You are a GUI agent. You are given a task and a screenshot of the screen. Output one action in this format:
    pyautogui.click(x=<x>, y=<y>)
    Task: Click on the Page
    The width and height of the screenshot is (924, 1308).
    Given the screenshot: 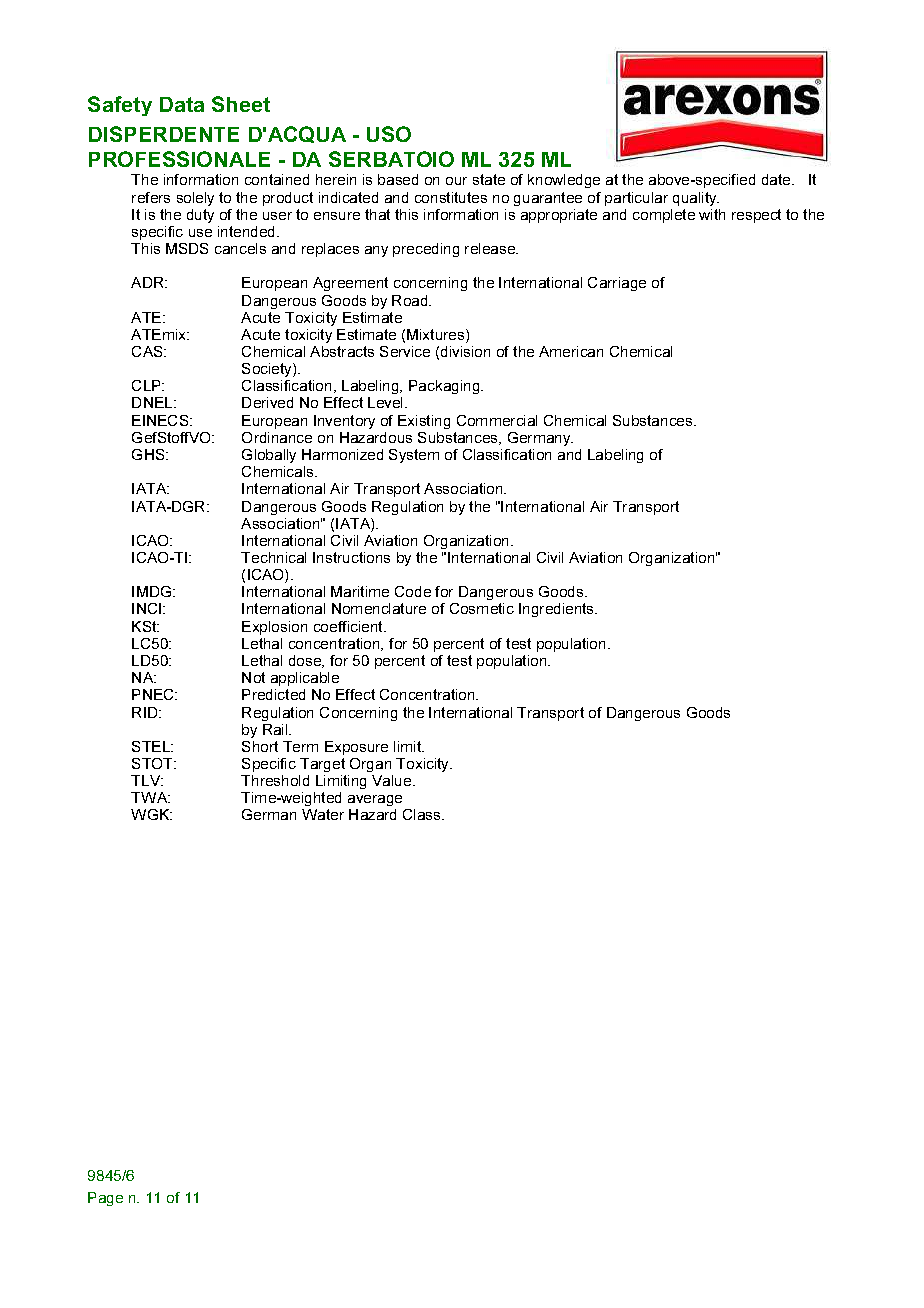 What is the action you would take?
    pyautogui.click(x=105, y=1199)
